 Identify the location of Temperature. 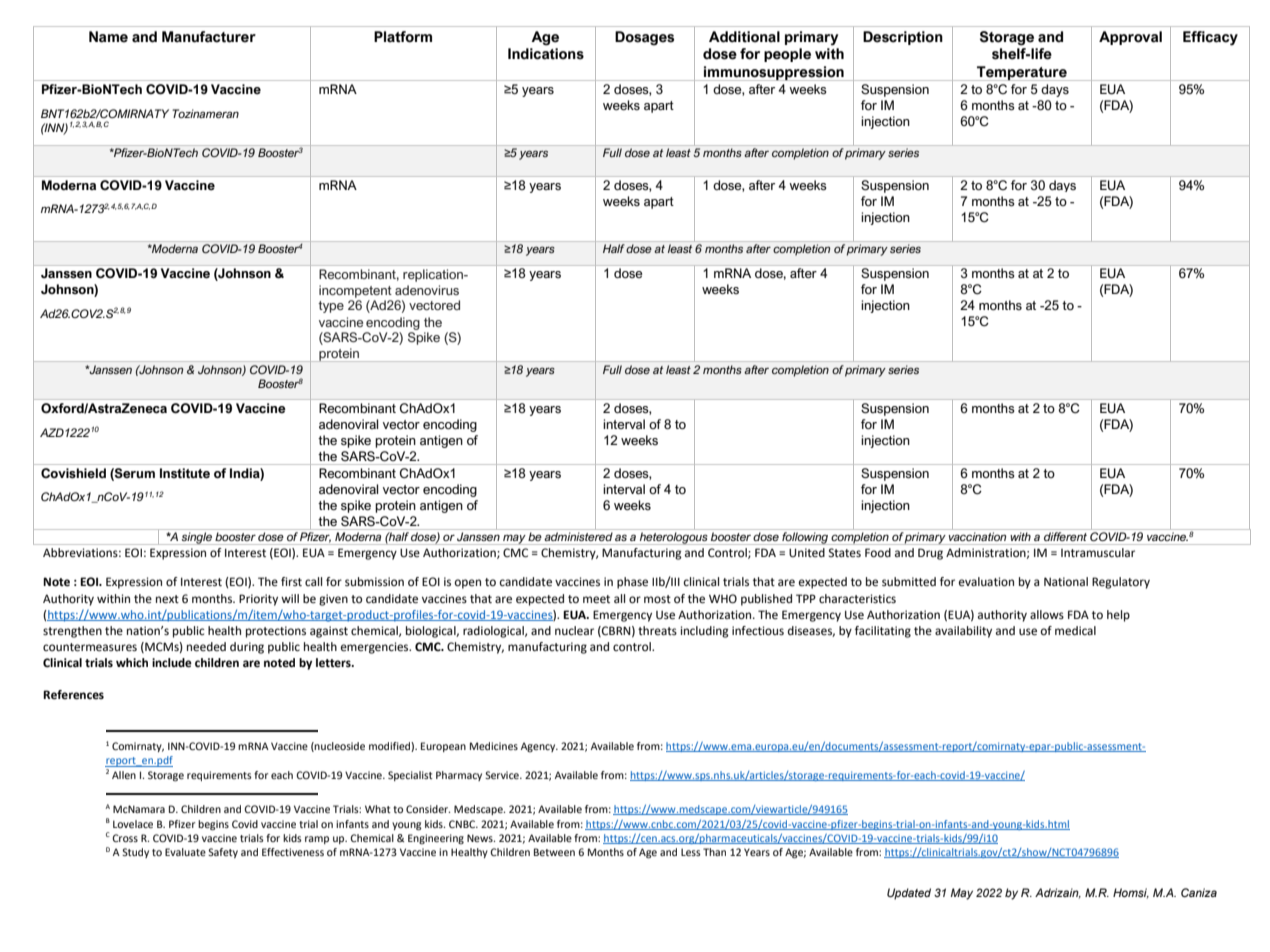
(1022, 73).
